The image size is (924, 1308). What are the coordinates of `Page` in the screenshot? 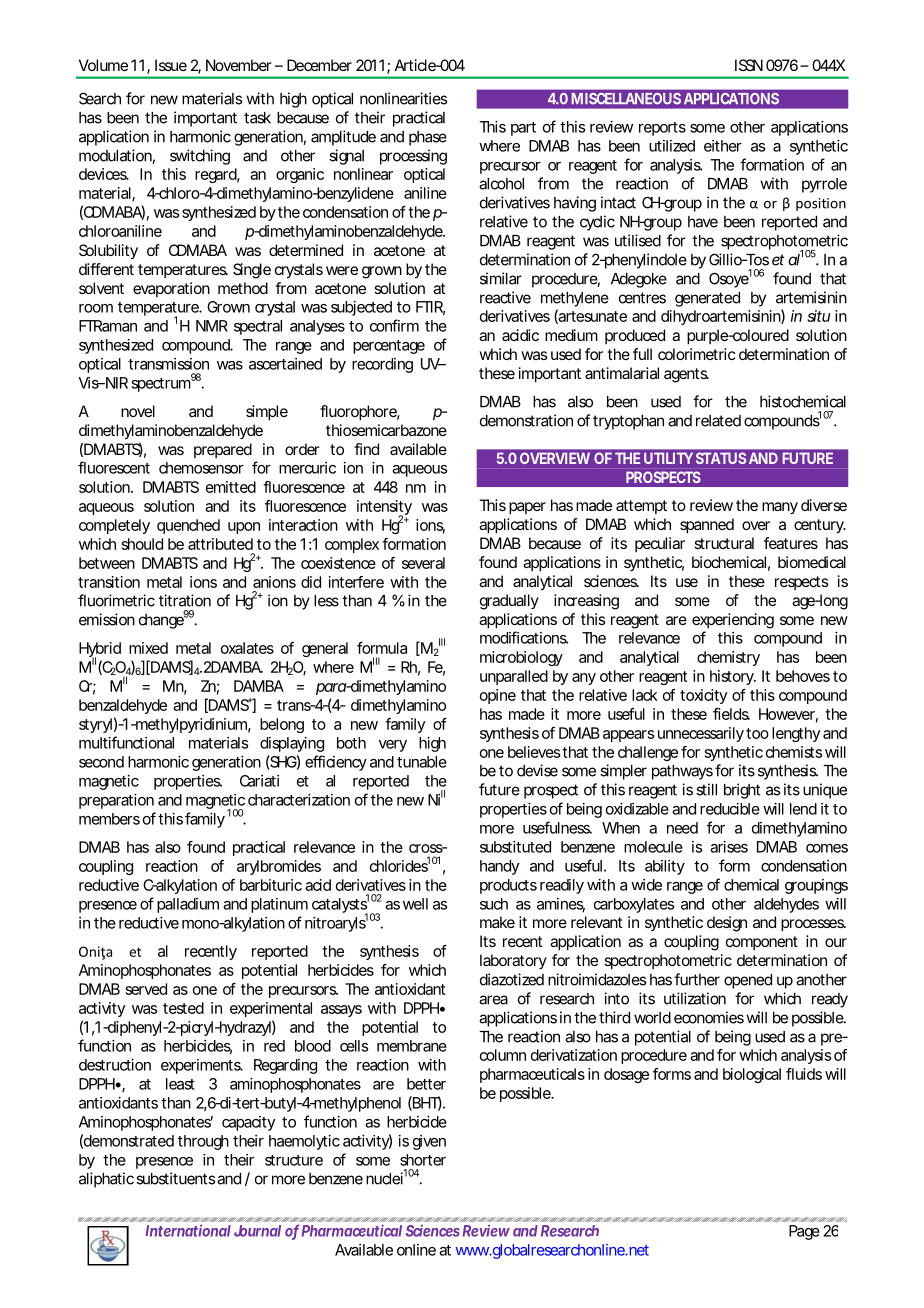 It's located at (804, 1232).
